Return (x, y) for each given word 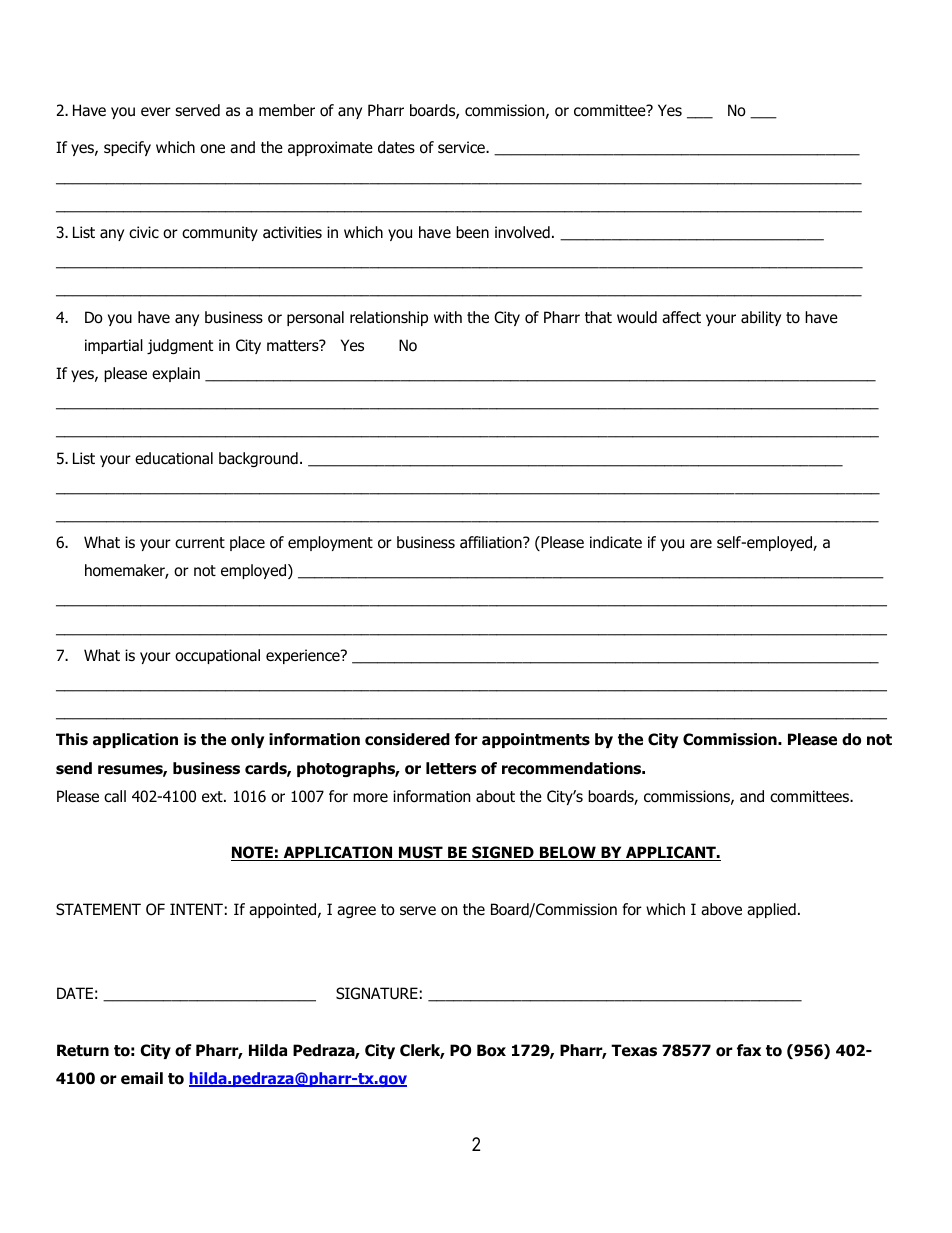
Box (491, 1050)
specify (127, 148)
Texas (634, 1050)
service (462, 147)
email (142, 1078)
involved (522, 232)
